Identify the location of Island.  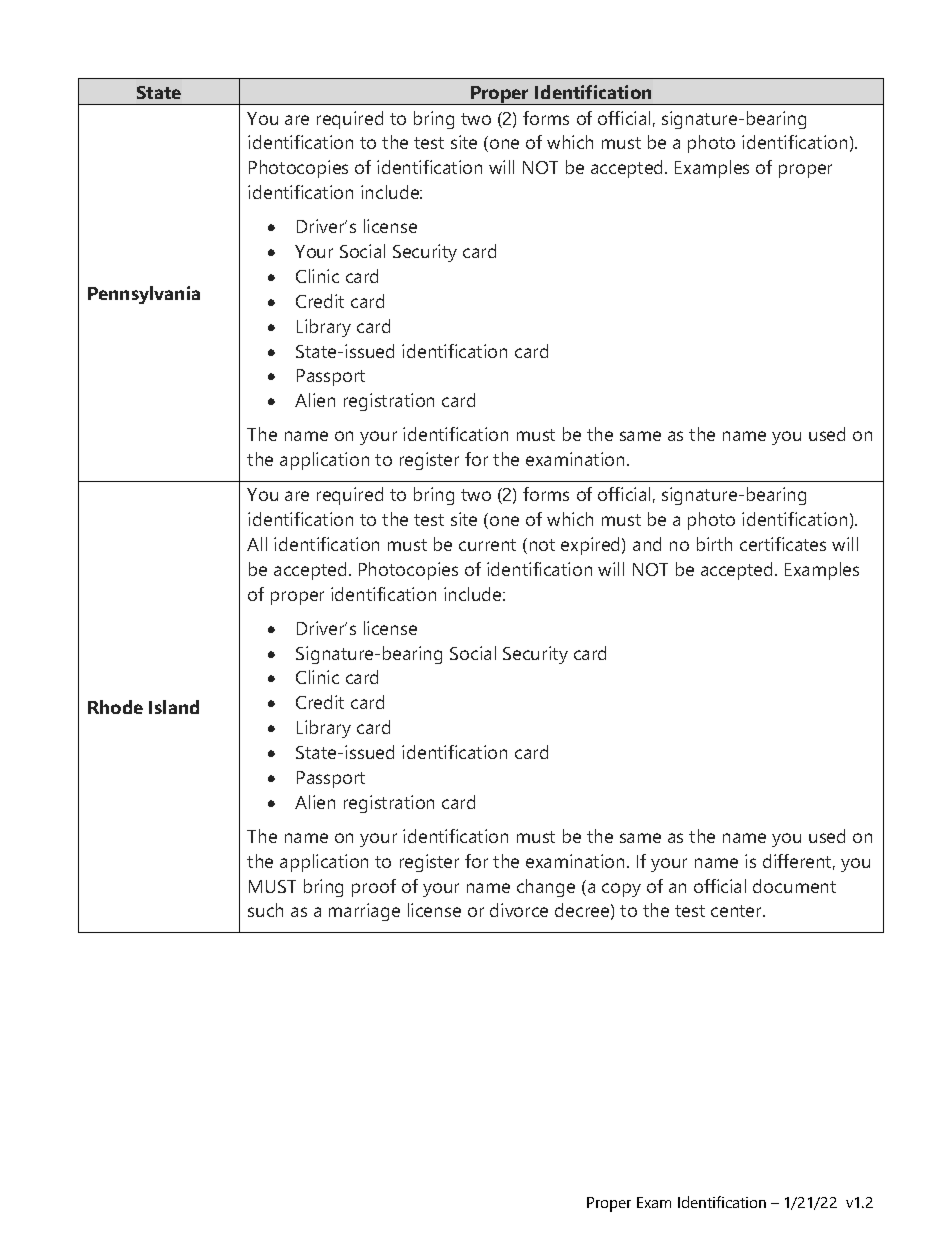
(174, 707).
